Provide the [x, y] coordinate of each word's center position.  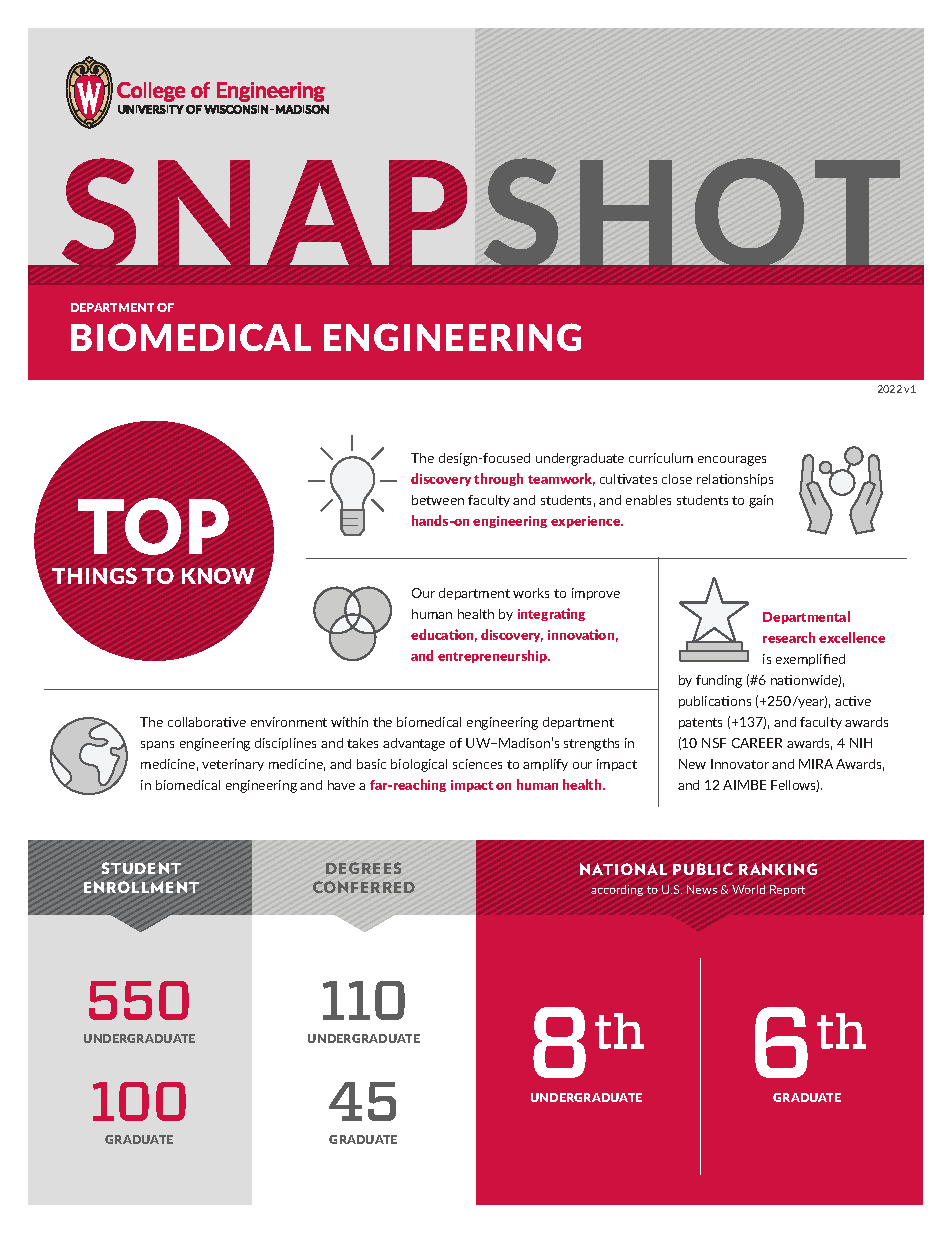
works [531, 593]
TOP [153, 526]
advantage [414, 744]
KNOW [218, 576]
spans [157, 745]
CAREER [757, 743]
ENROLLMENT [141, 887]
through [498, 479]
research [789, 637]
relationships [735, 480]
